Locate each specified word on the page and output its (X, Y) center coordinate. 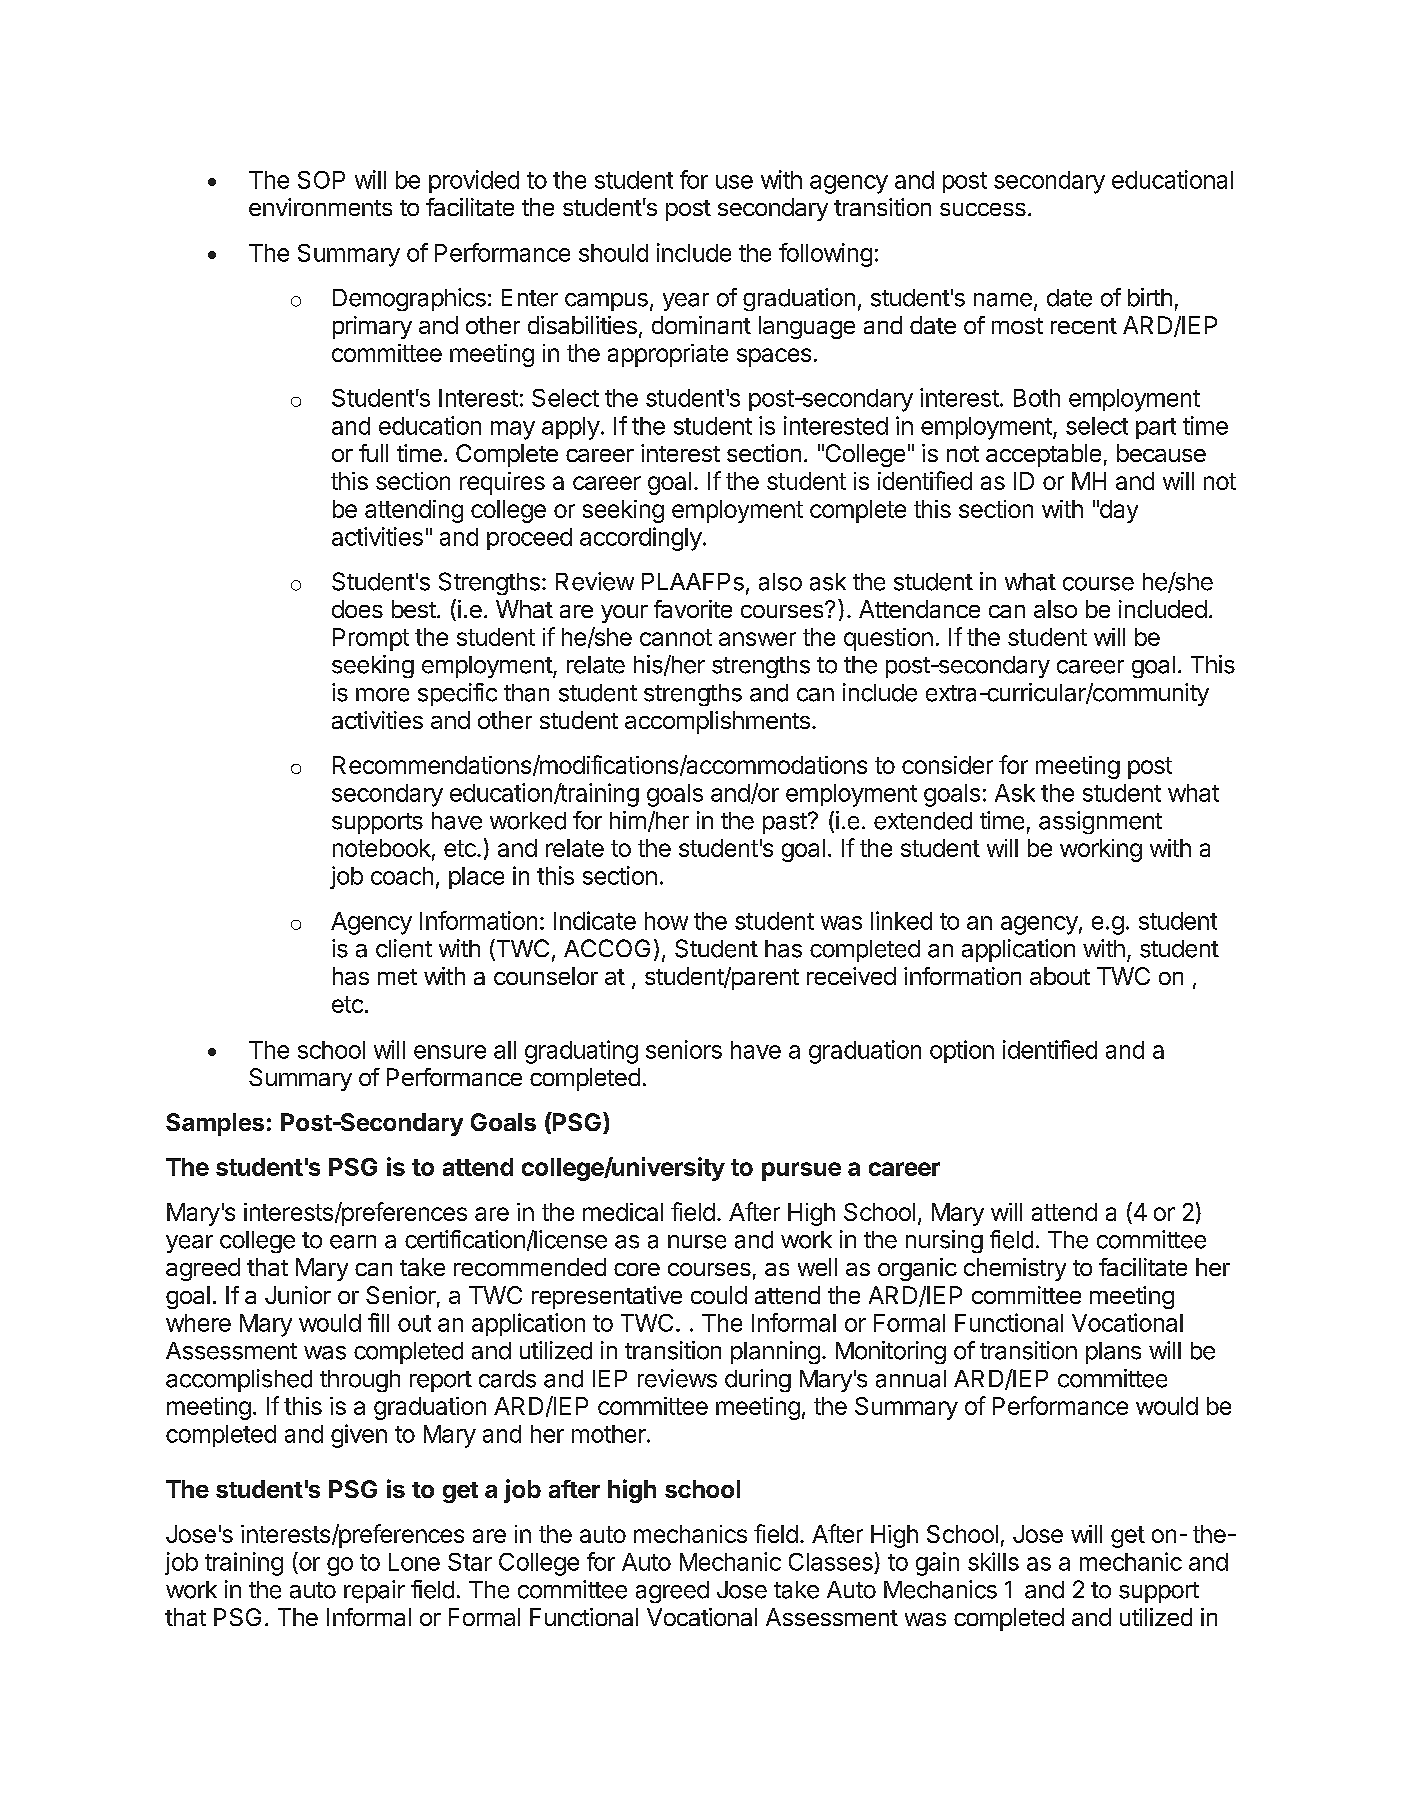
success (983, 209)
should (613, 253)
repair (374, 1591)
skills (993, 1561)
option (962, 1051)
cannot (676, 637)
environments (320, 207)
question (888, 639)
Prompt (371, 639)
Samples (215, 1124)
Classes (832, 1563)
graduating (581, 1052)
